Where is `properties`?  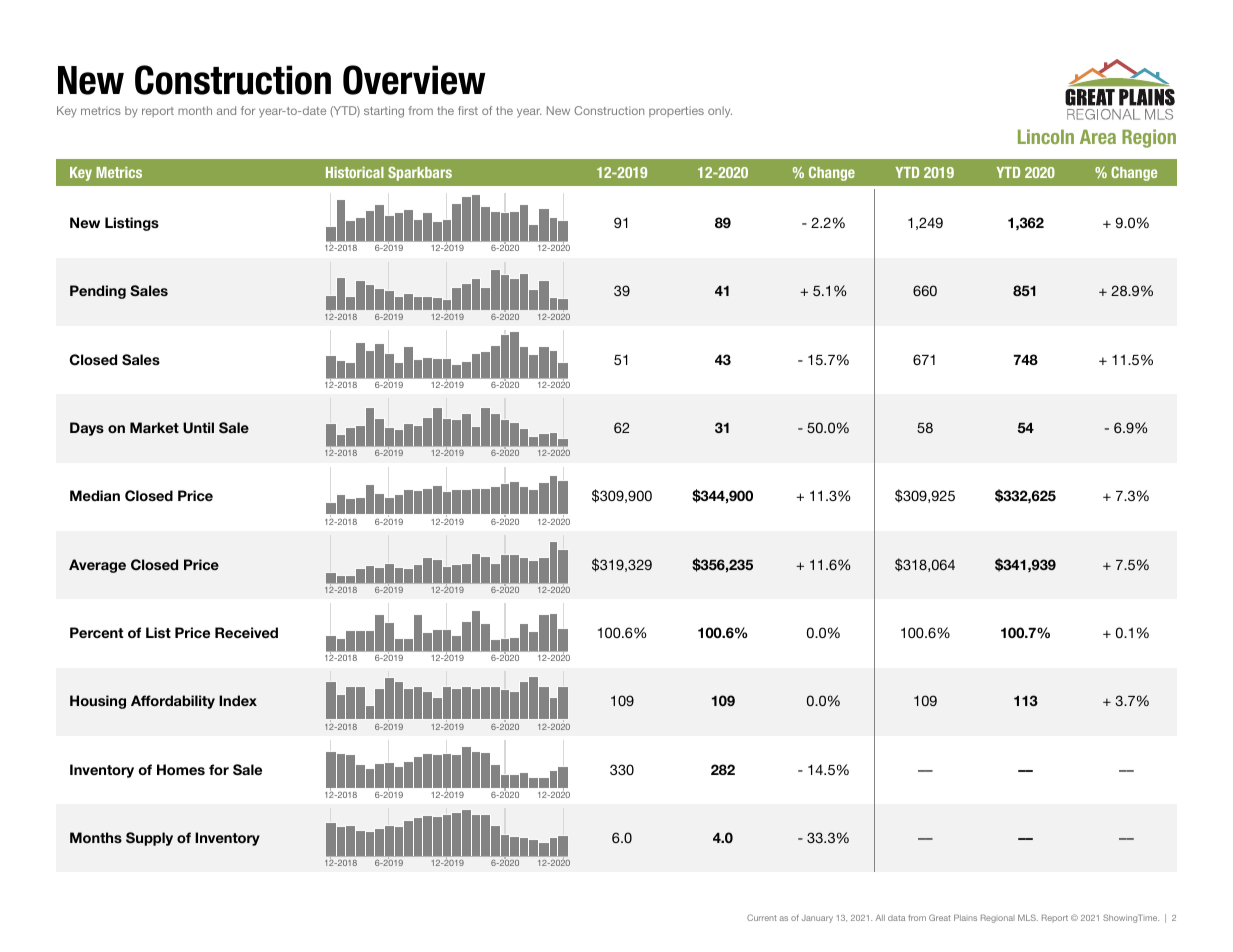
properties is located at coordinates (676, 111).
